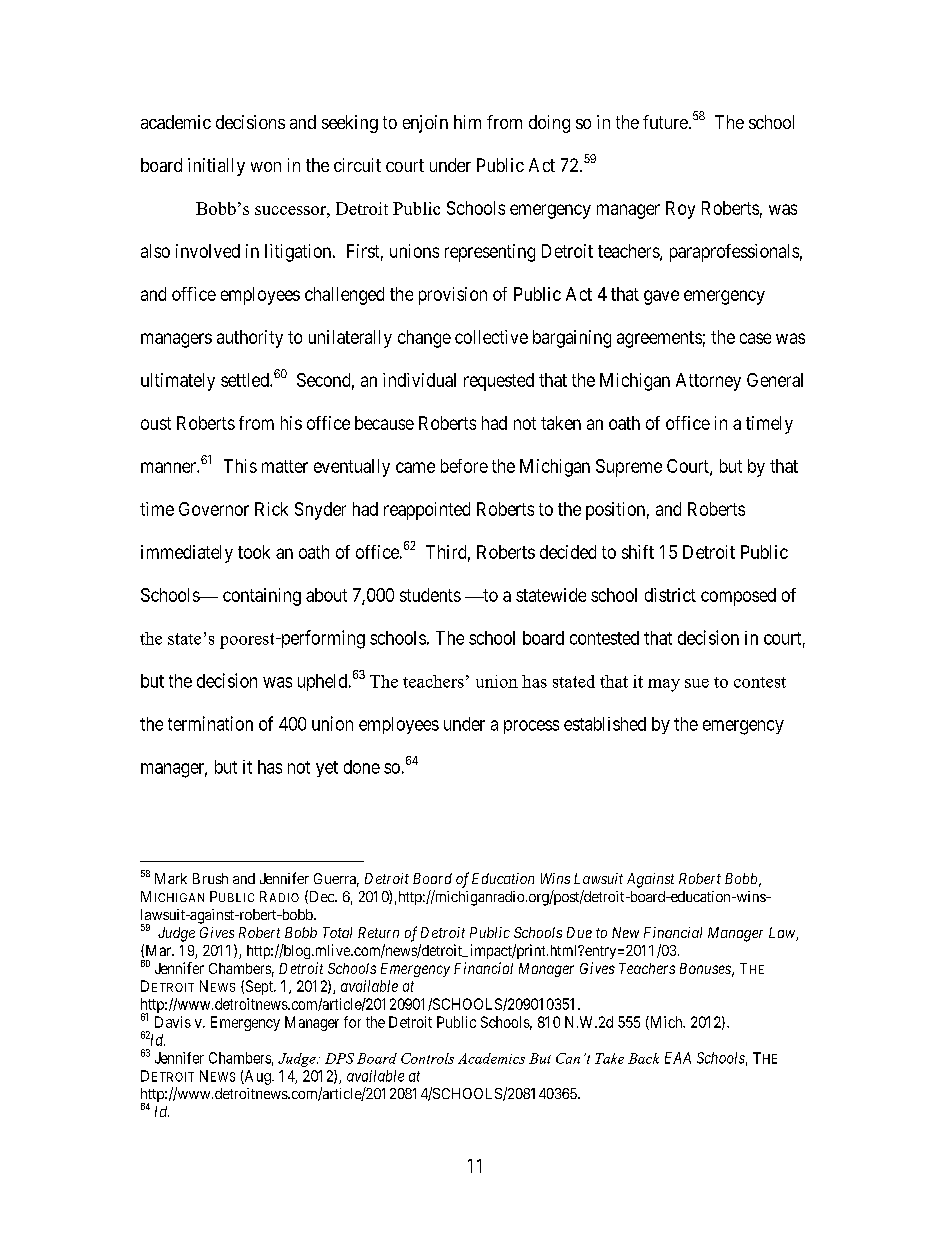 This screenshot has width=952, height=1233. Describe the element at coordinates (680, 210) in the screenshot. I see `Roy` at that location.
